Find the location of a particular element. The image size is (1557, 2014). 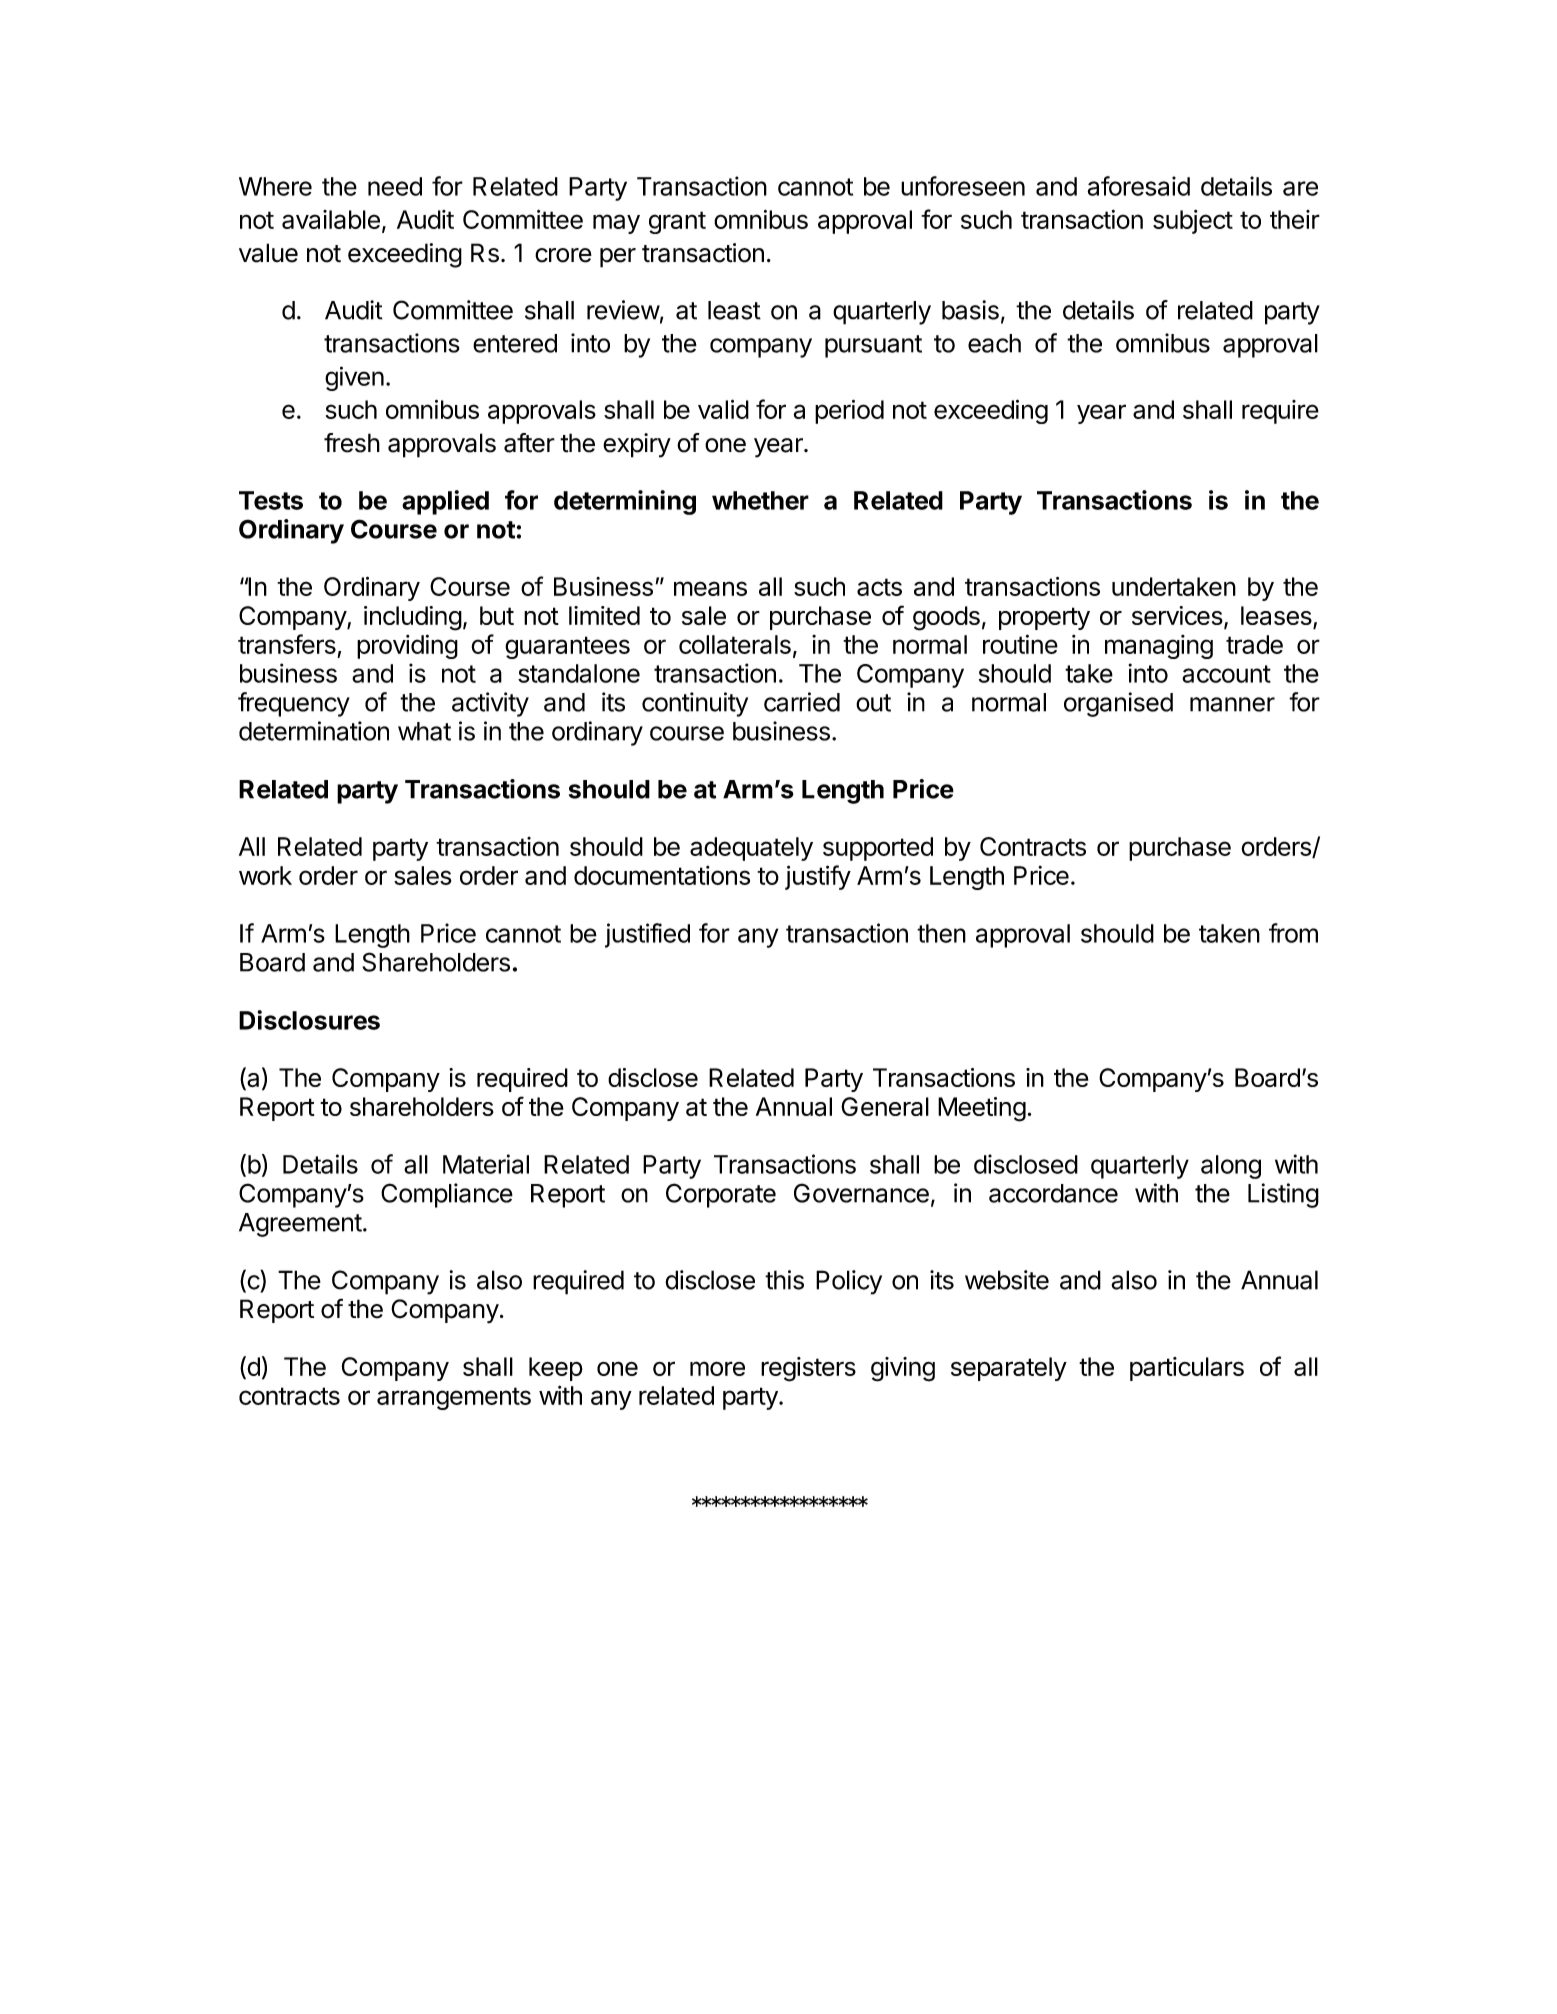

available is located at coordinates (331, 219).
